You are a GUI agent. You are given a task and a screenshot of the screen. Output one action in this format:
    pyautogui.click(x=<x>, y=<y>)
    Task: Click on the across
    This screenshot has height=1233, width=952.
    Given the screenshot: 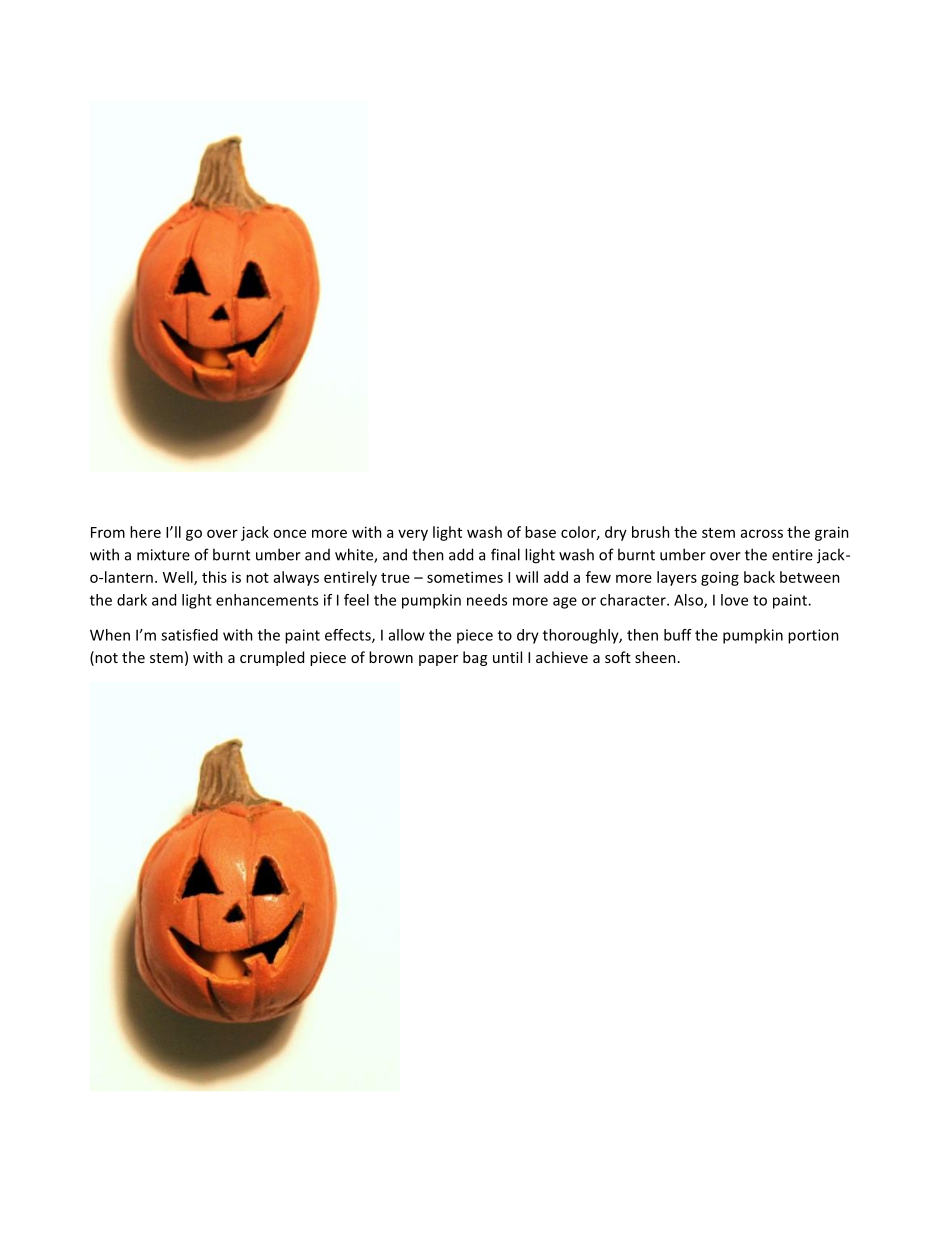 What is the action you would take?
    pyautogui.click(x=762, y=533)
